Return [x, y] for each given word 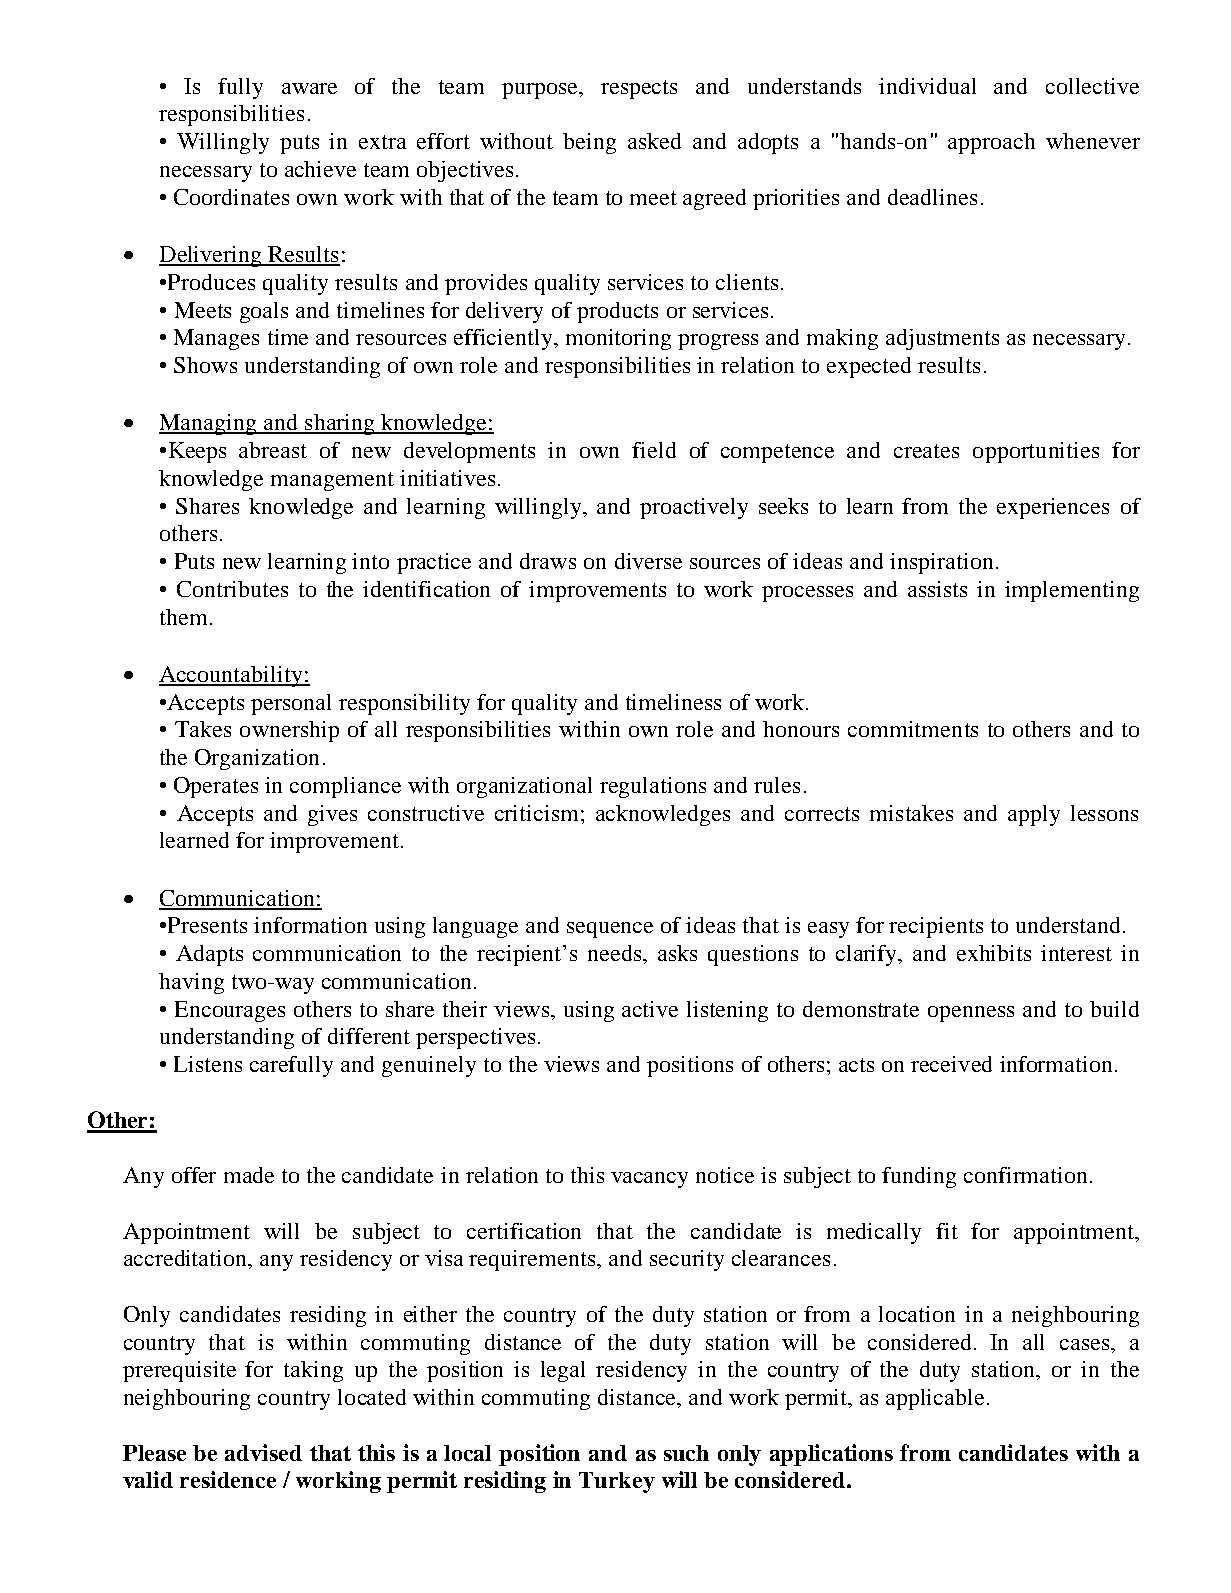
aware [309, 88]
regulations [653, 787]
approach [991, 143]
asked [654, 141]
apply [1034, 815]
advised [263, 1452]
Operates [216, 787]
